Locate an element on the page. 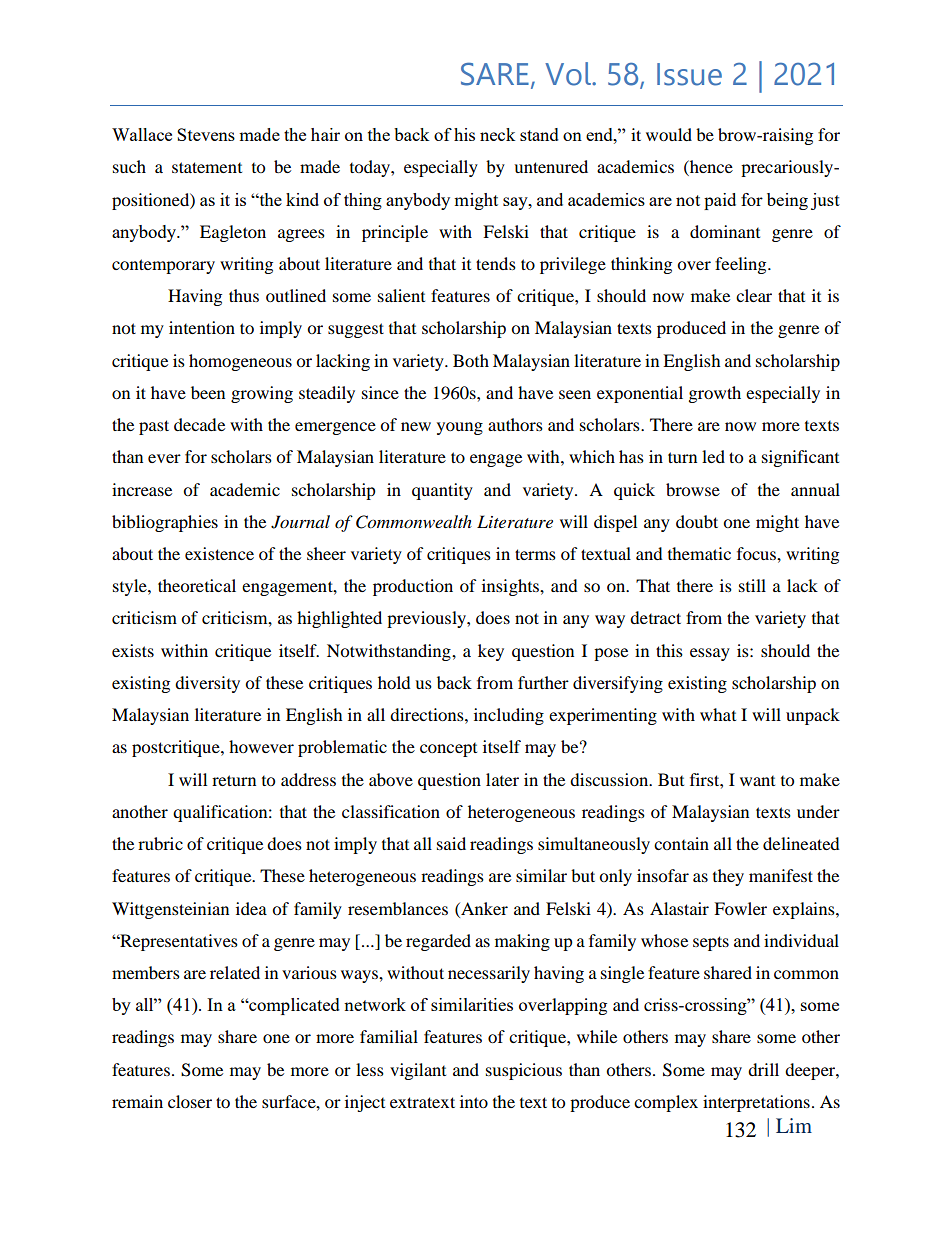 The height and width of the page is (1233, 952). growth is located at coordinates (715, 394).
